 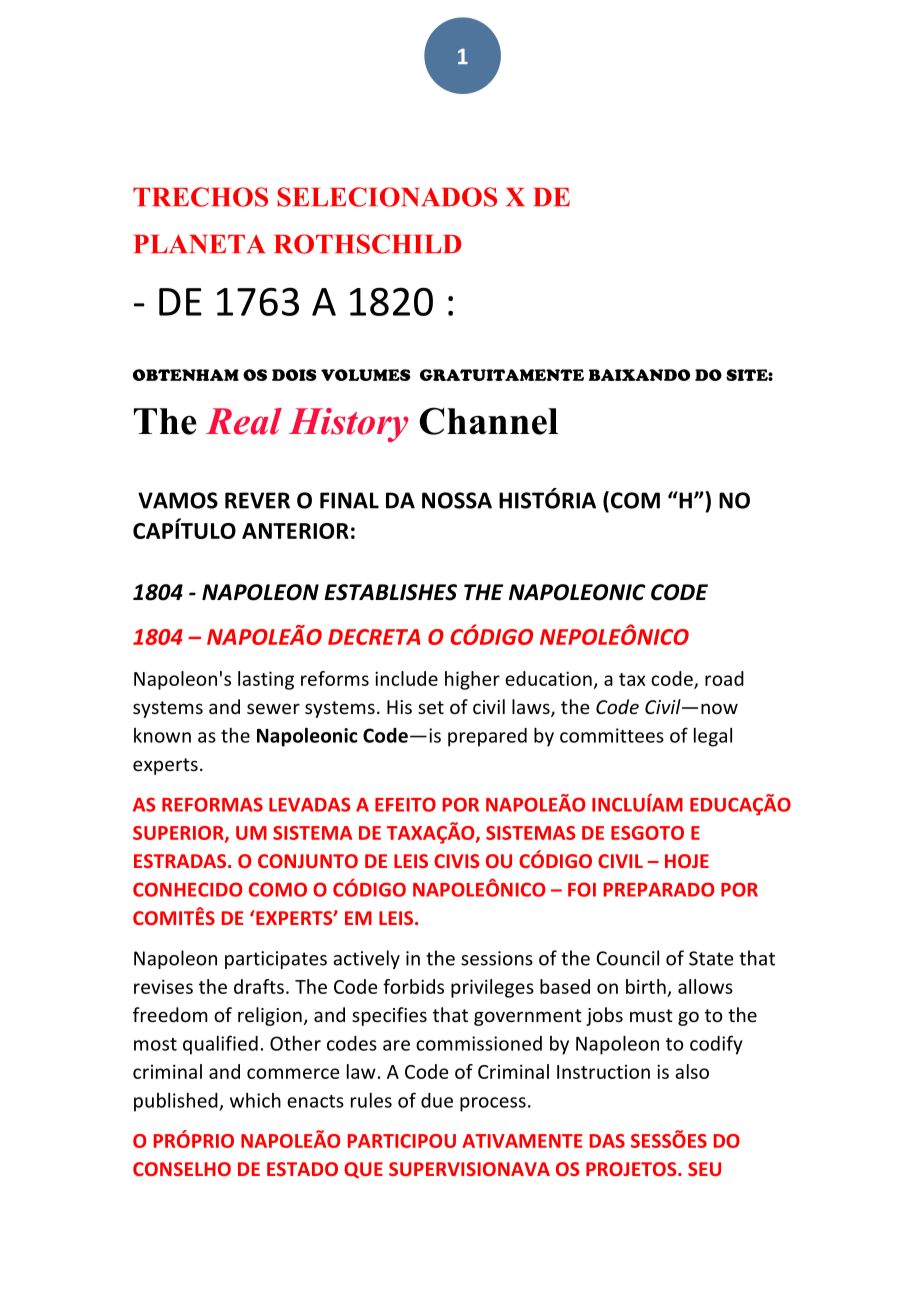 I want to click on DOIS, so click(x=294, y=375).
